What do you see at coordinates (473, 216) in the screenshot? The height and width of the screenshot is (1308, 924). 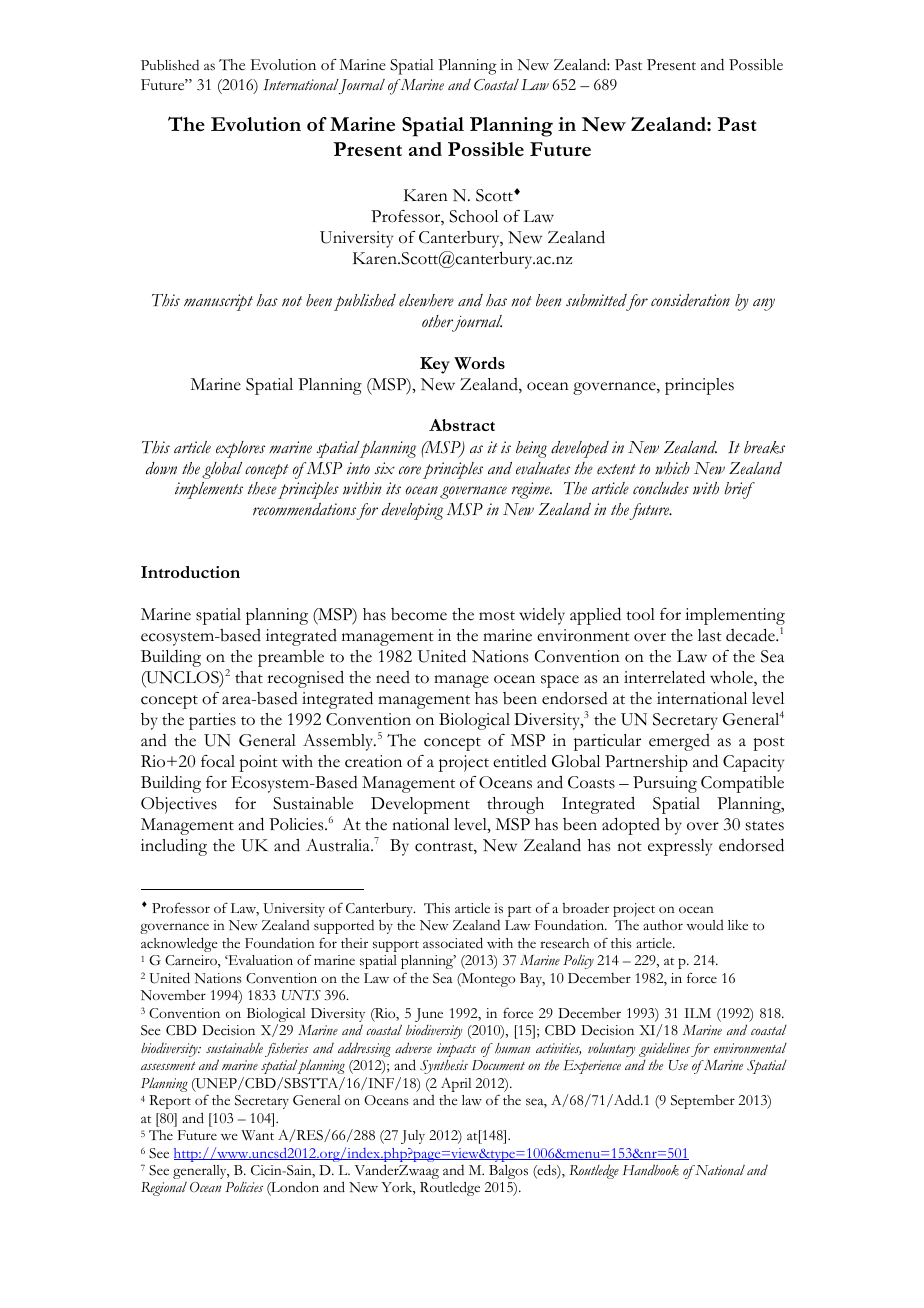 I see `School` at bounding box center [473, 216].
